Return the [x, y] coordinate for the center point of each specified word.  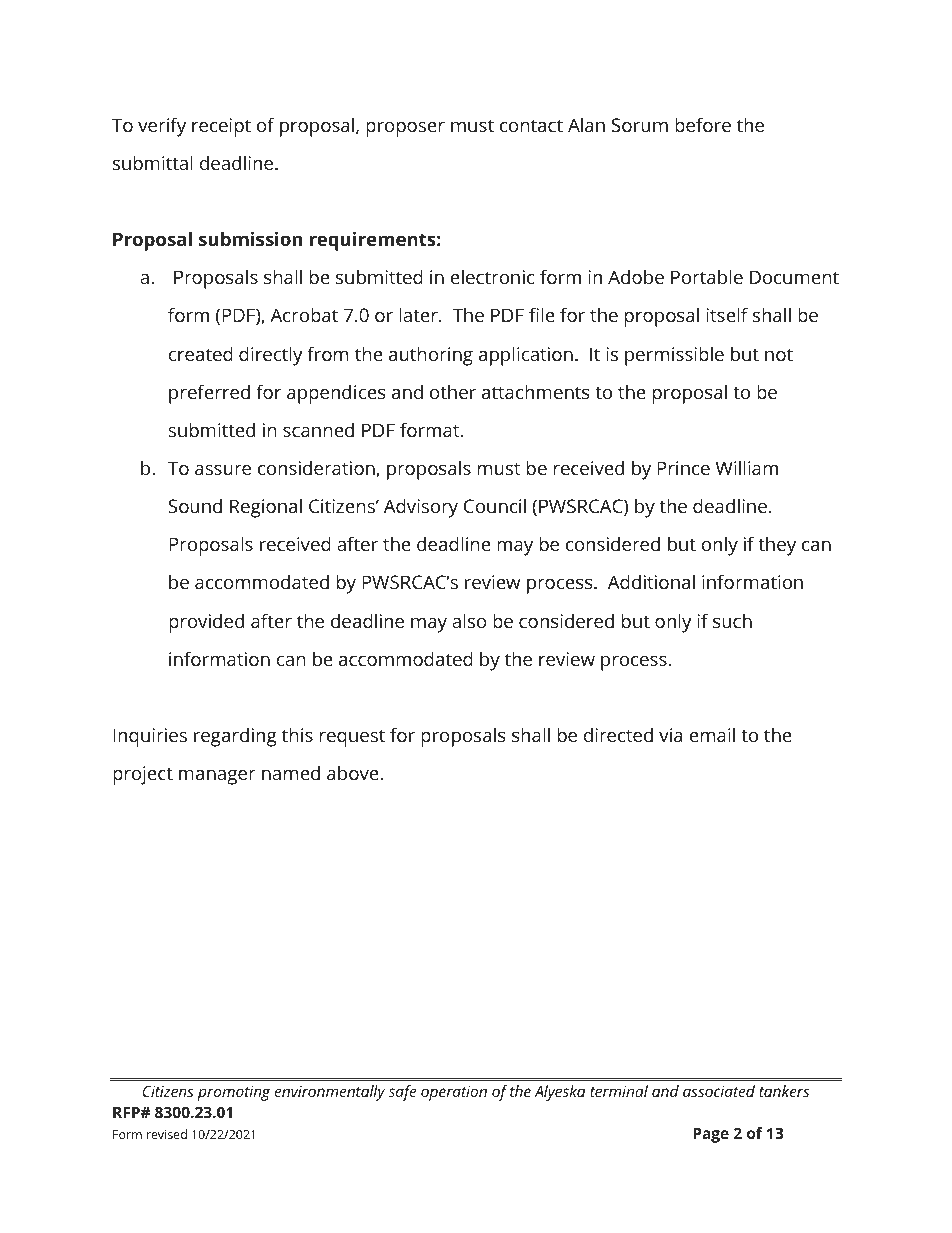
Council [495, 506]
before [703, 124]
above [354, 773]
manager [217, 777]
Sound [195, 506]
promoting [234, 1093]
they [777, 546]
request [352, 738]
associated [719, 1091]
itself [727, 314]
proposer [405, 129]
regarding [235, 737]
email [712, 735]
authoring [431, 356]
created [201, 353]
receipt [221, 127]
